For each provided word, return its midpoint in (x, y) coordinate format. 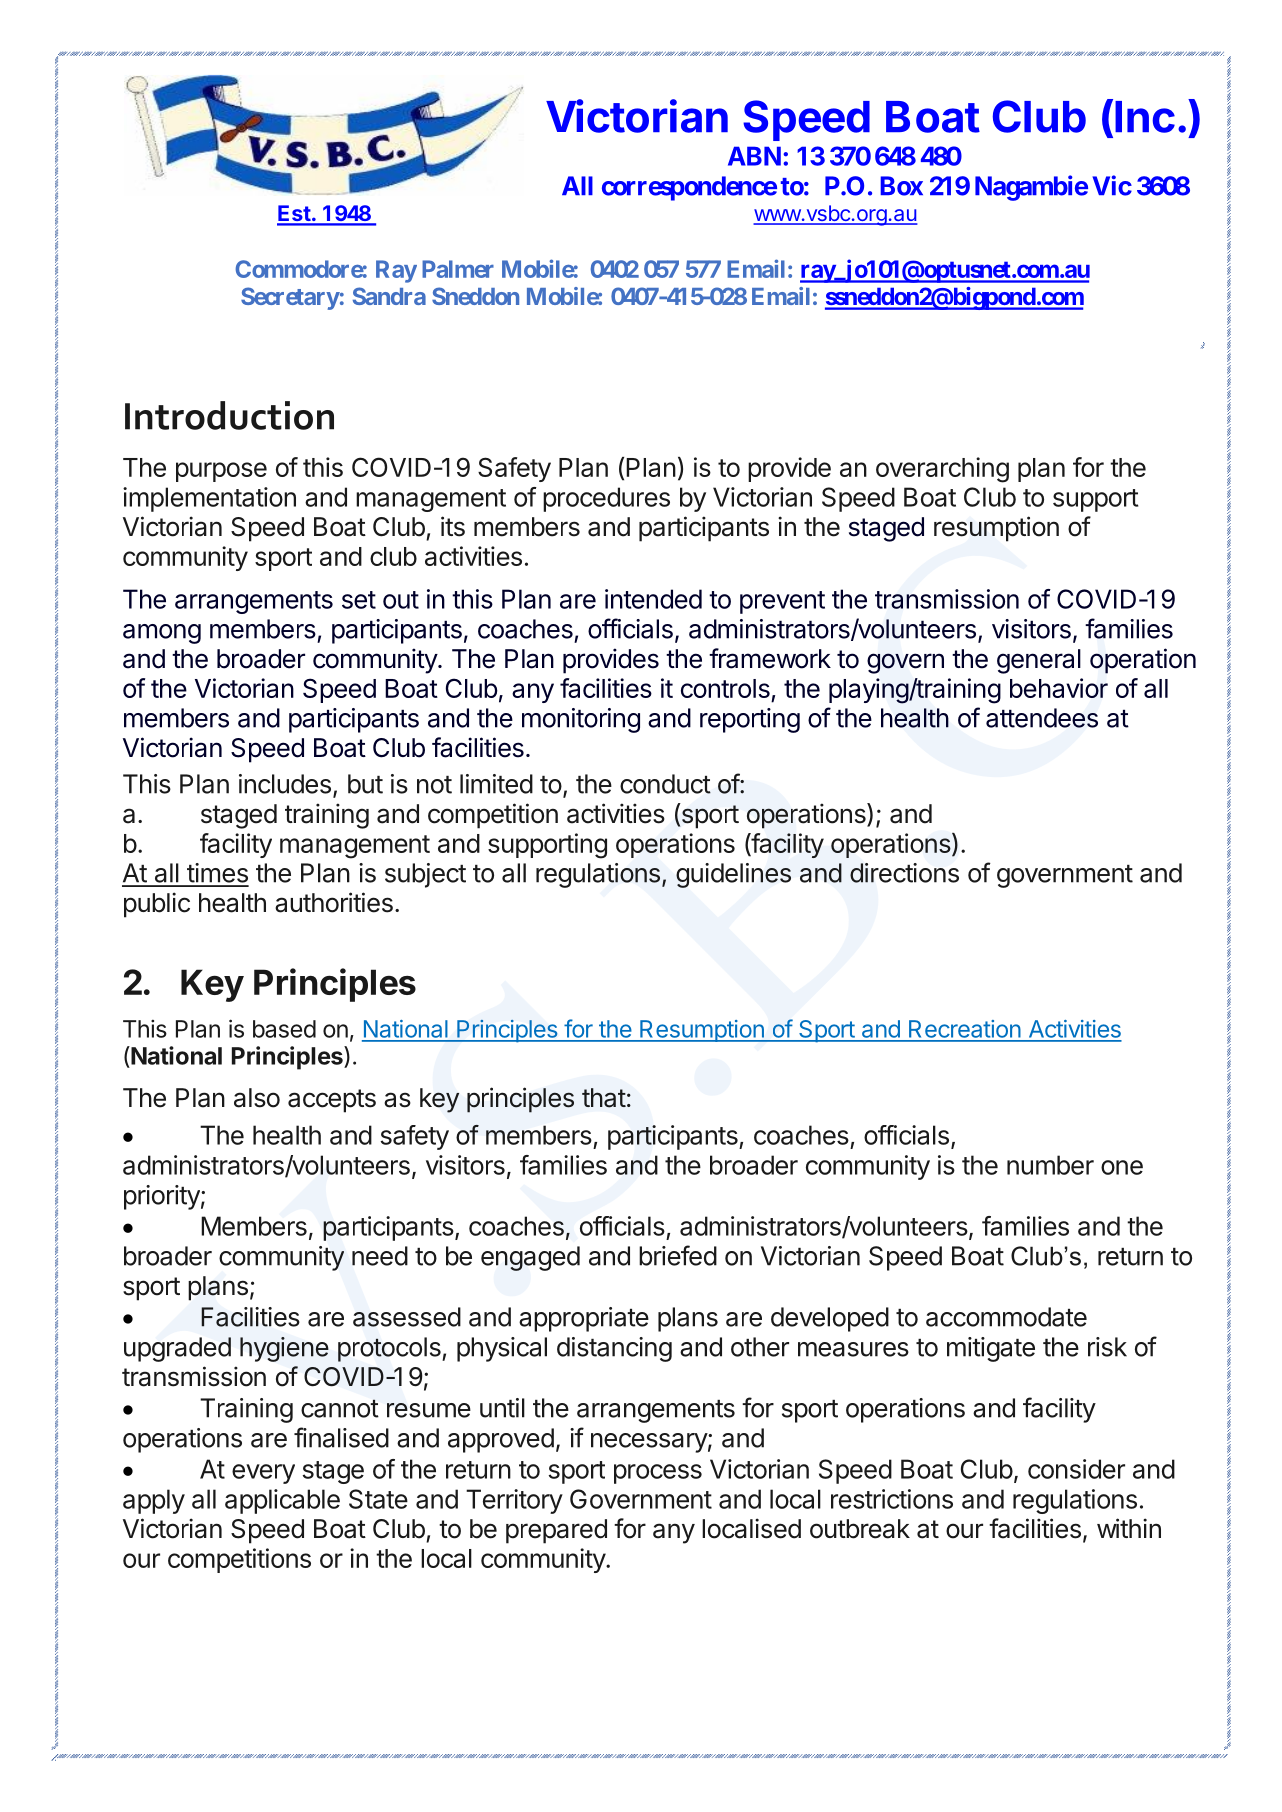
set (359, 600)
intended (653, 599)
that (604, 1098)
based (284, 1029)
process (658, 1474)
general (1039, 661)
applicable (282, 1501)
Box (901, 186)
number (1050, 1165)
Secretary (290, 298)
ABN (754, 156)
